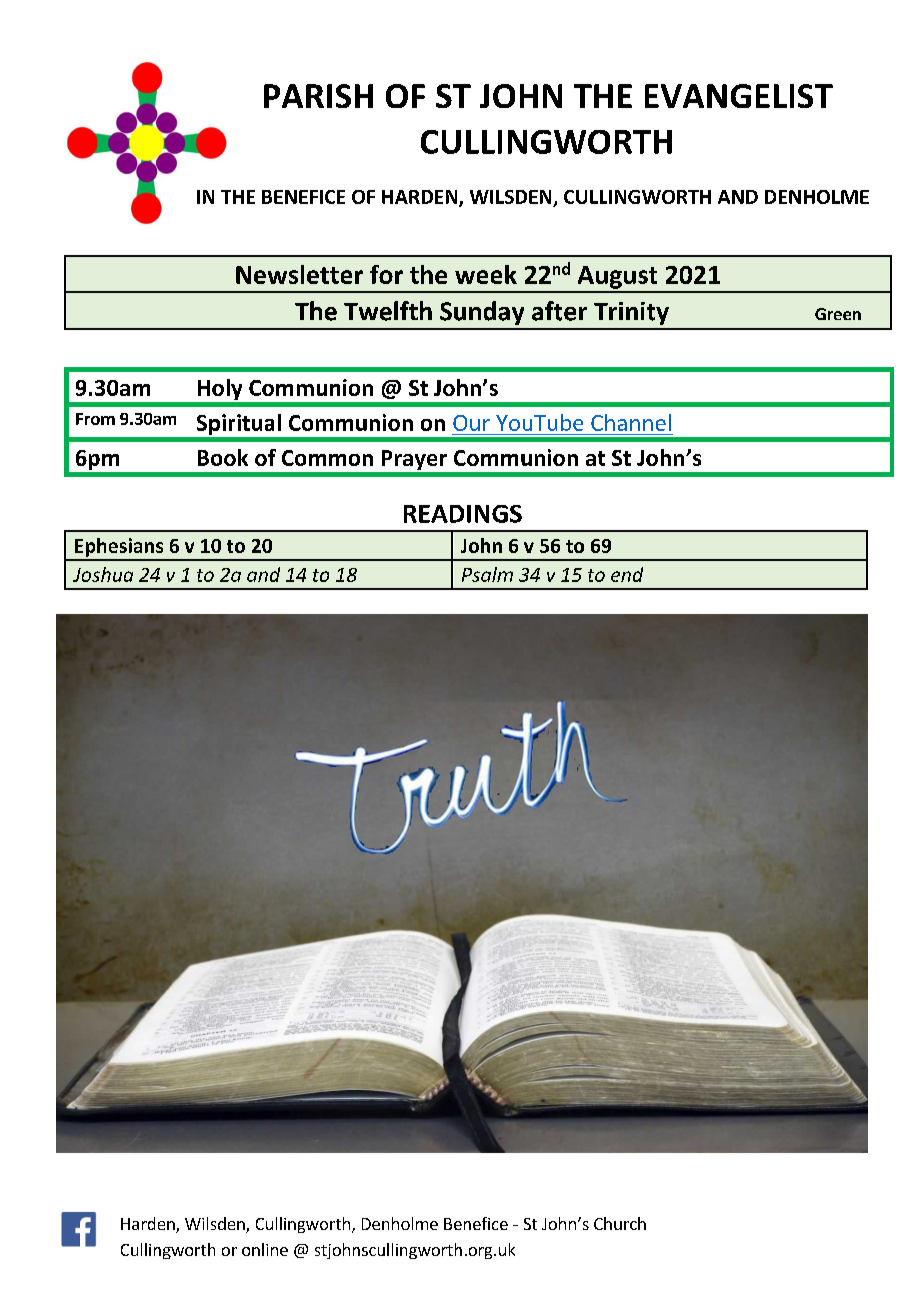 This image has height=1308, width=924. What do you see at coordinates (487, 574) in the image?
I see `Psalm` at bounding box center [487, 574].
